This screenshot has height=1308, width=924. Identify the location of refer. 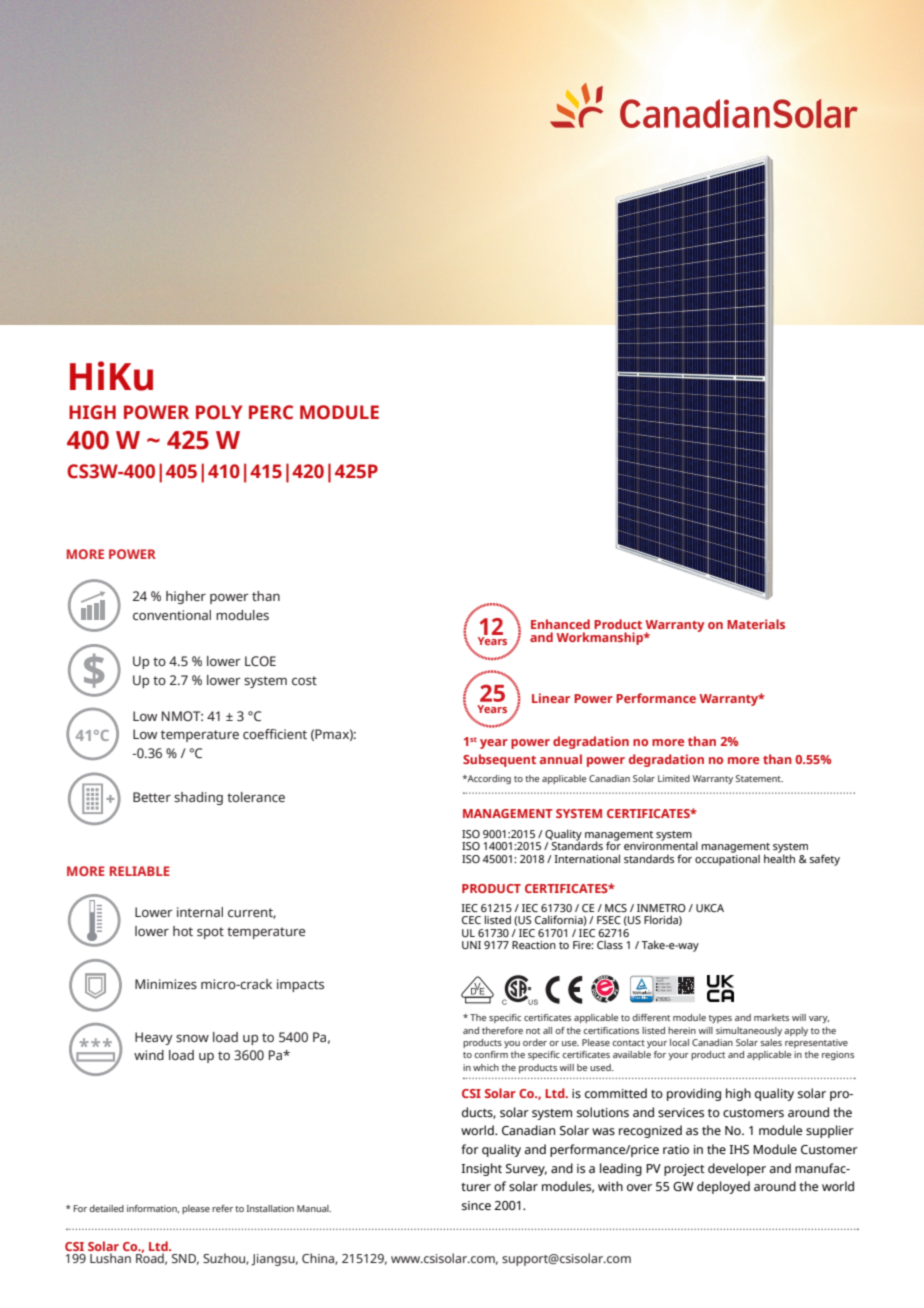
(222, 1208).
